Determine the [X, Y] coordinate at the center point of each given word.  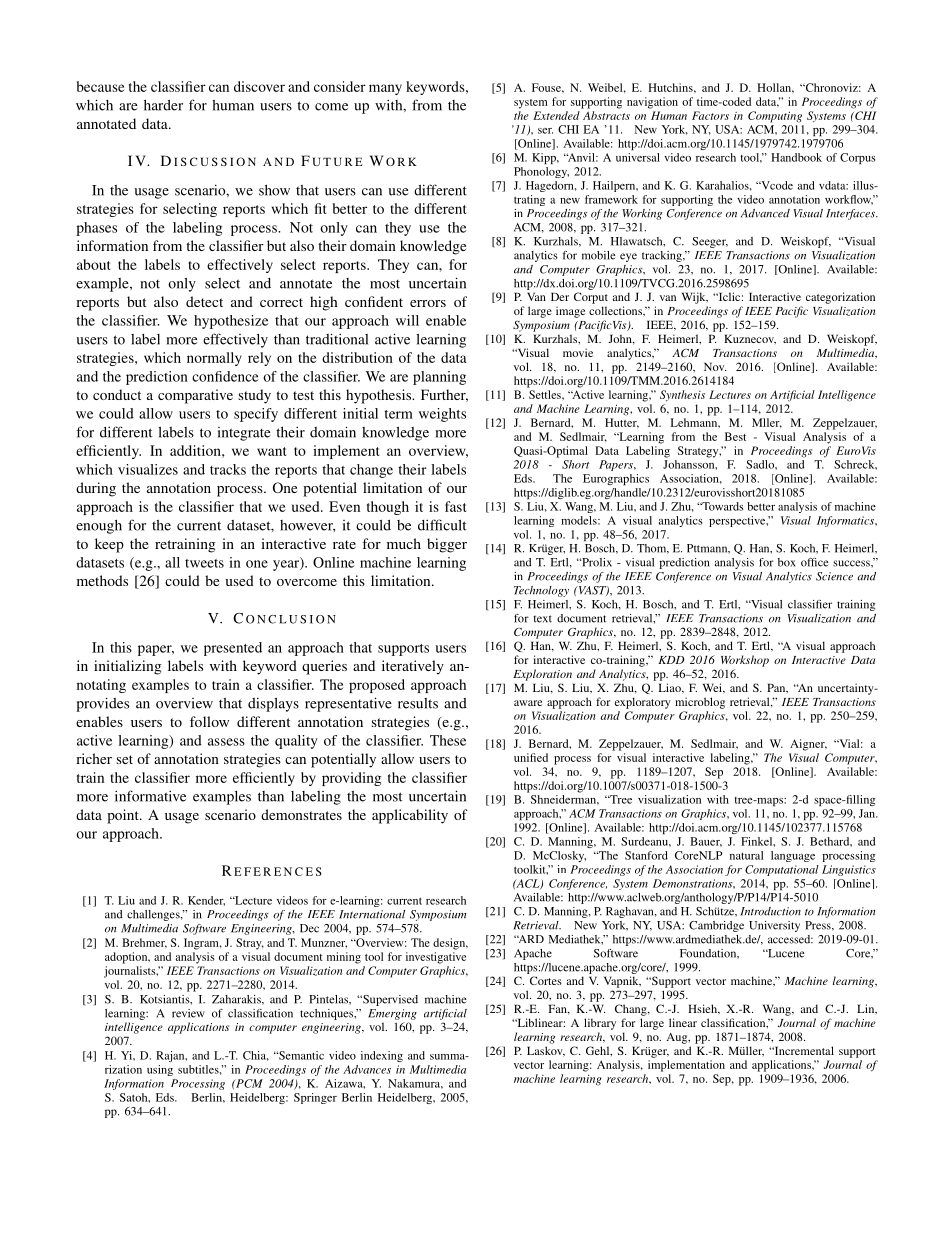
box [787, 562]
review [188, 1013]
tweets [204, 563]
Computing [775, 117]
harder [163, 105]
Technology [541, 591]
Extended [556, 115]
